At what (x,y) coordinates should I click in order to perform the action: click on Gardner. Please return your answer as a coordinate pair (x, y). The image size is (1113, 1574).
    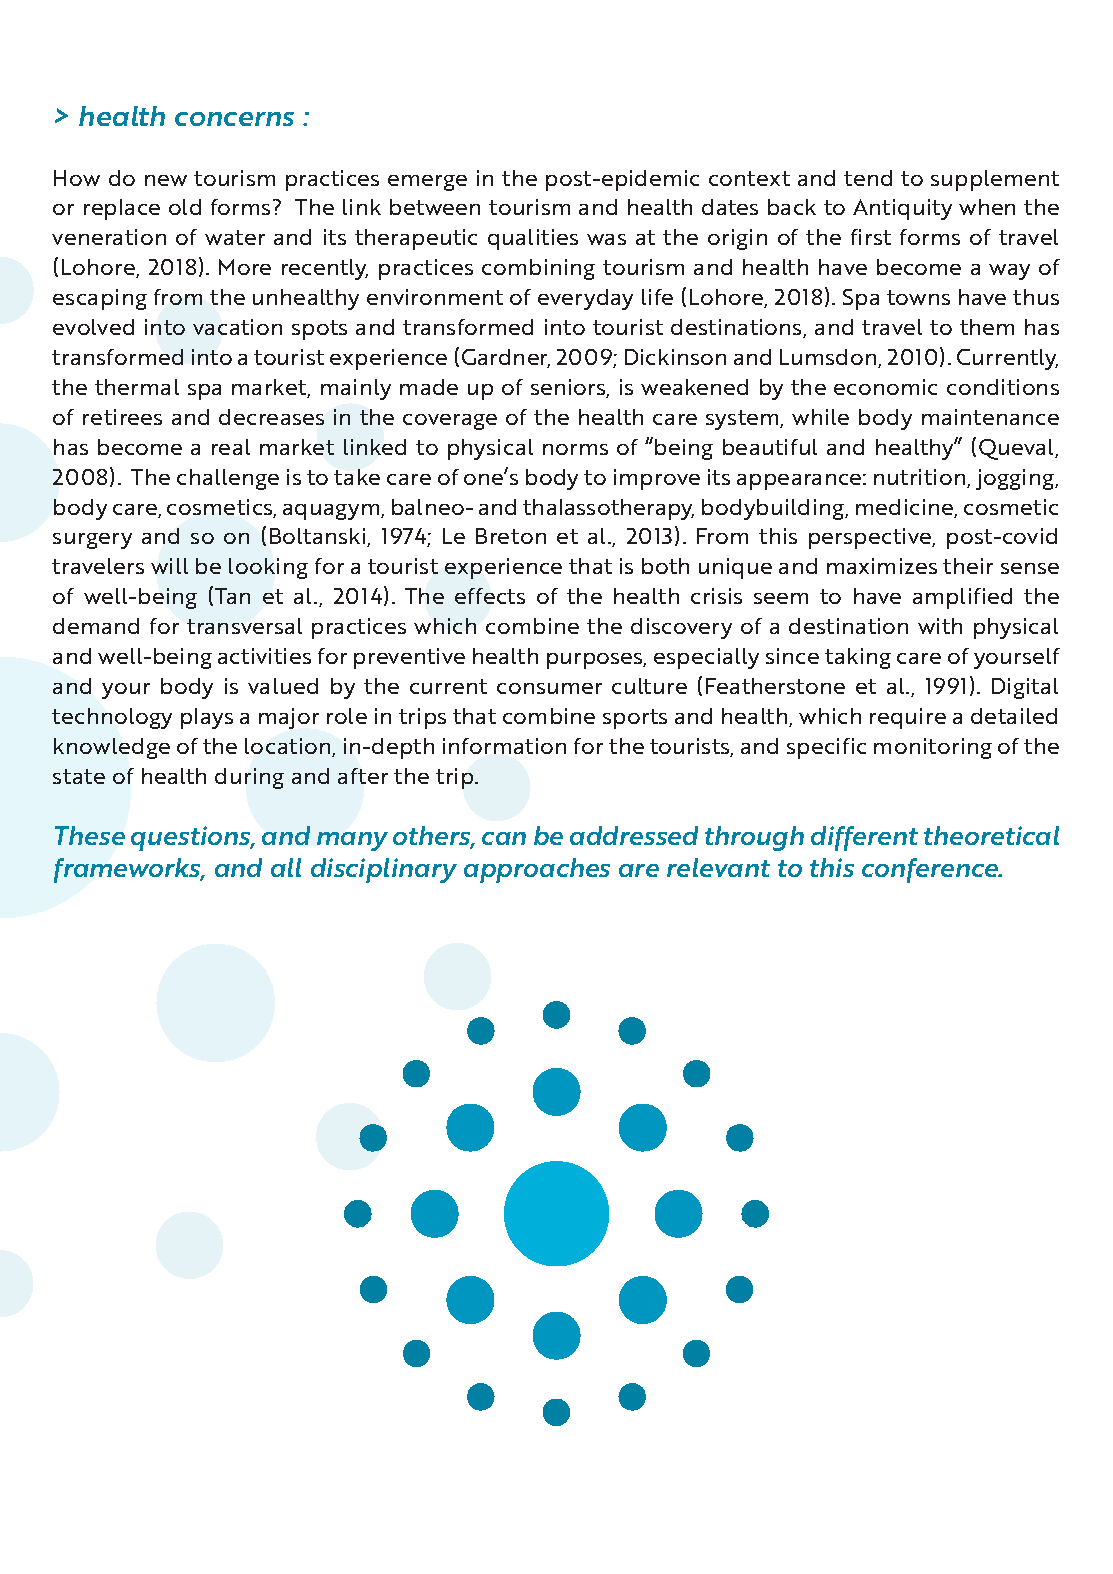
    Looking at the image, I should click on (506, 358).
